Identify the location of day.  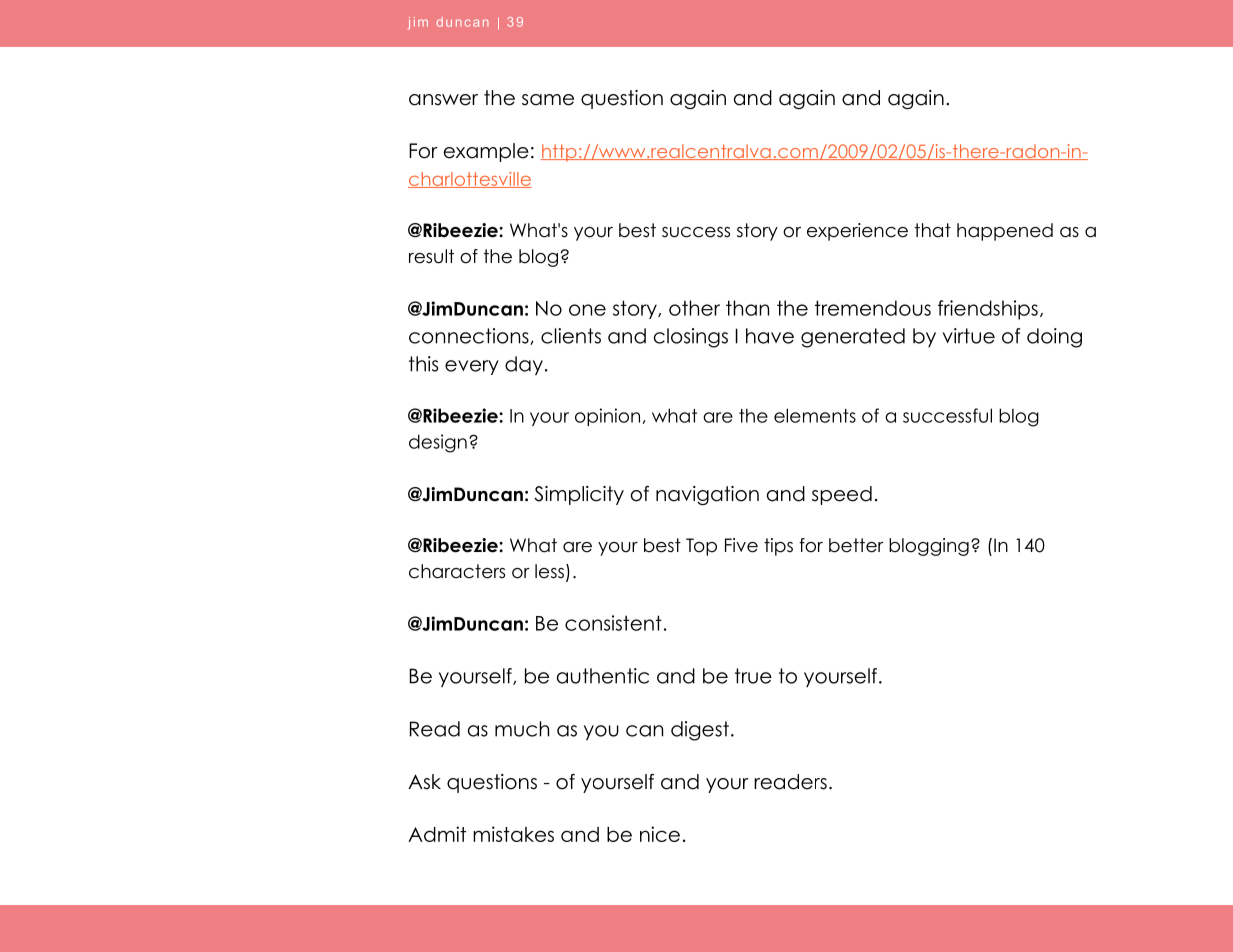
(524, 365).
